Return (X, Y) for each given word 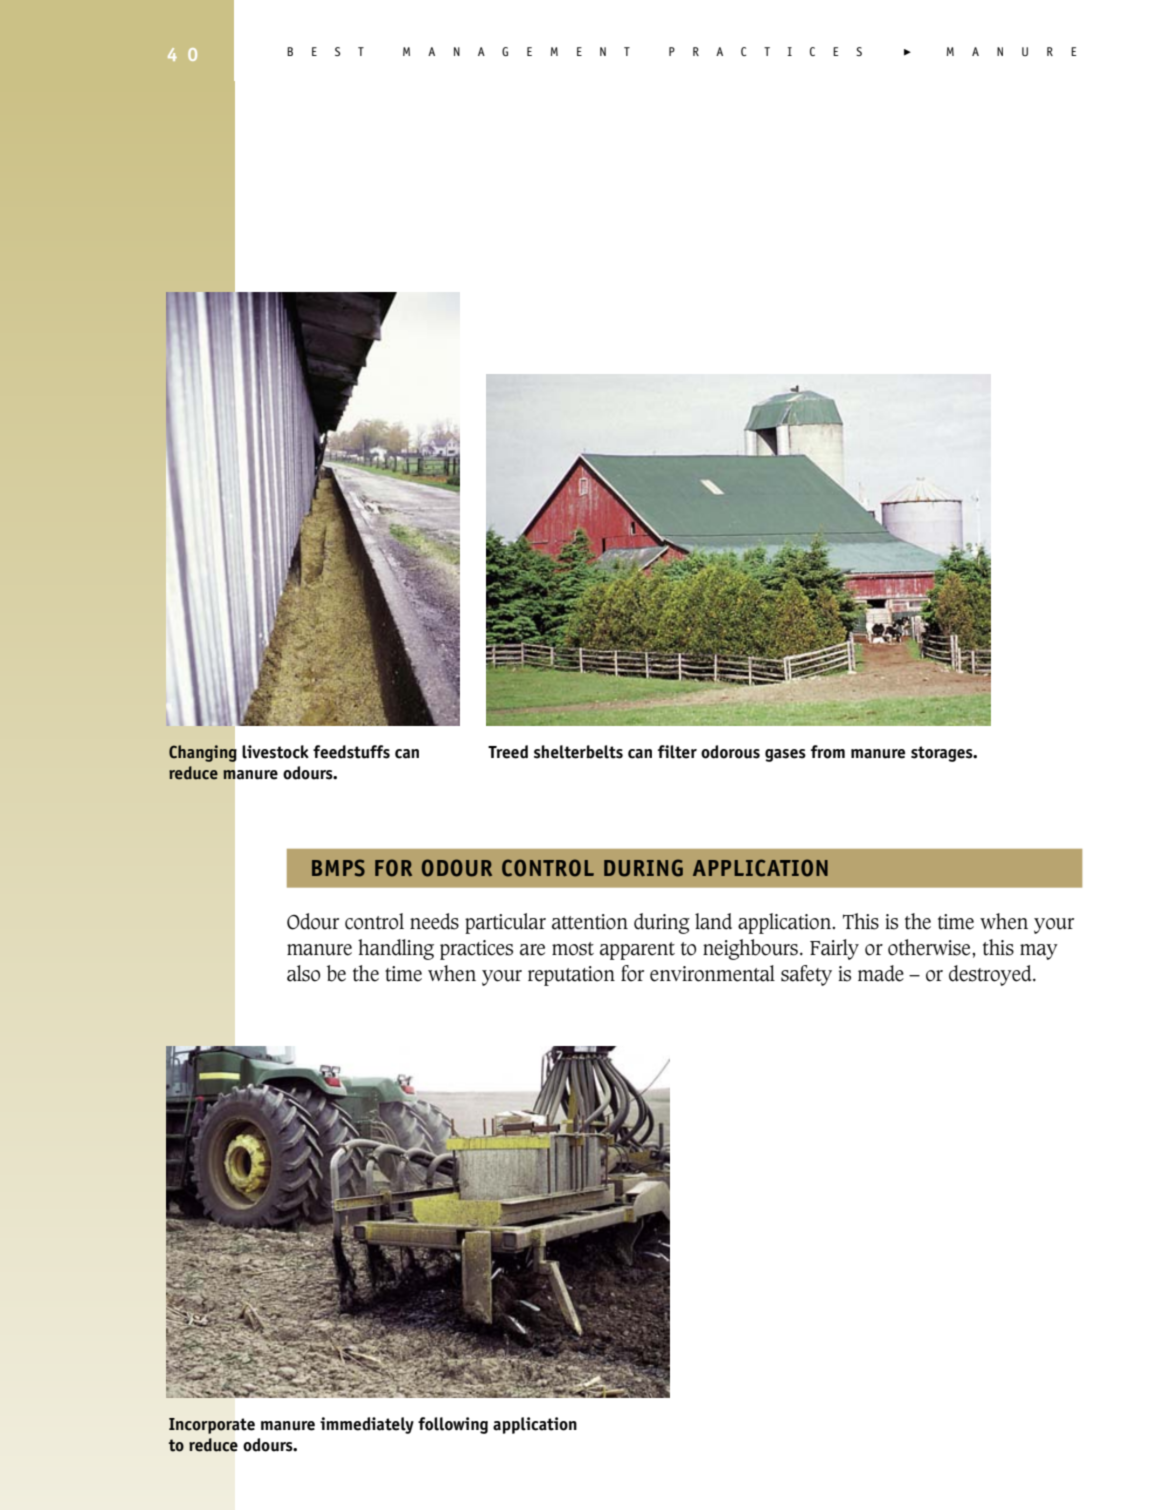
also (303, 973)
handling (396, 949)
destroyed (991, 975)
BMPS (338, 868)
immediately (367, 1425)
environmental (712, 973)
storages (943, 754)
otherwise (930, 947)
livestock (275, 752)
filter (677, 752)
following (453, 1425)
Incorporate (212, 1426)
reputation (571, 976)
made (881, 973)
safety (806, 975)
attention (590, 922)
